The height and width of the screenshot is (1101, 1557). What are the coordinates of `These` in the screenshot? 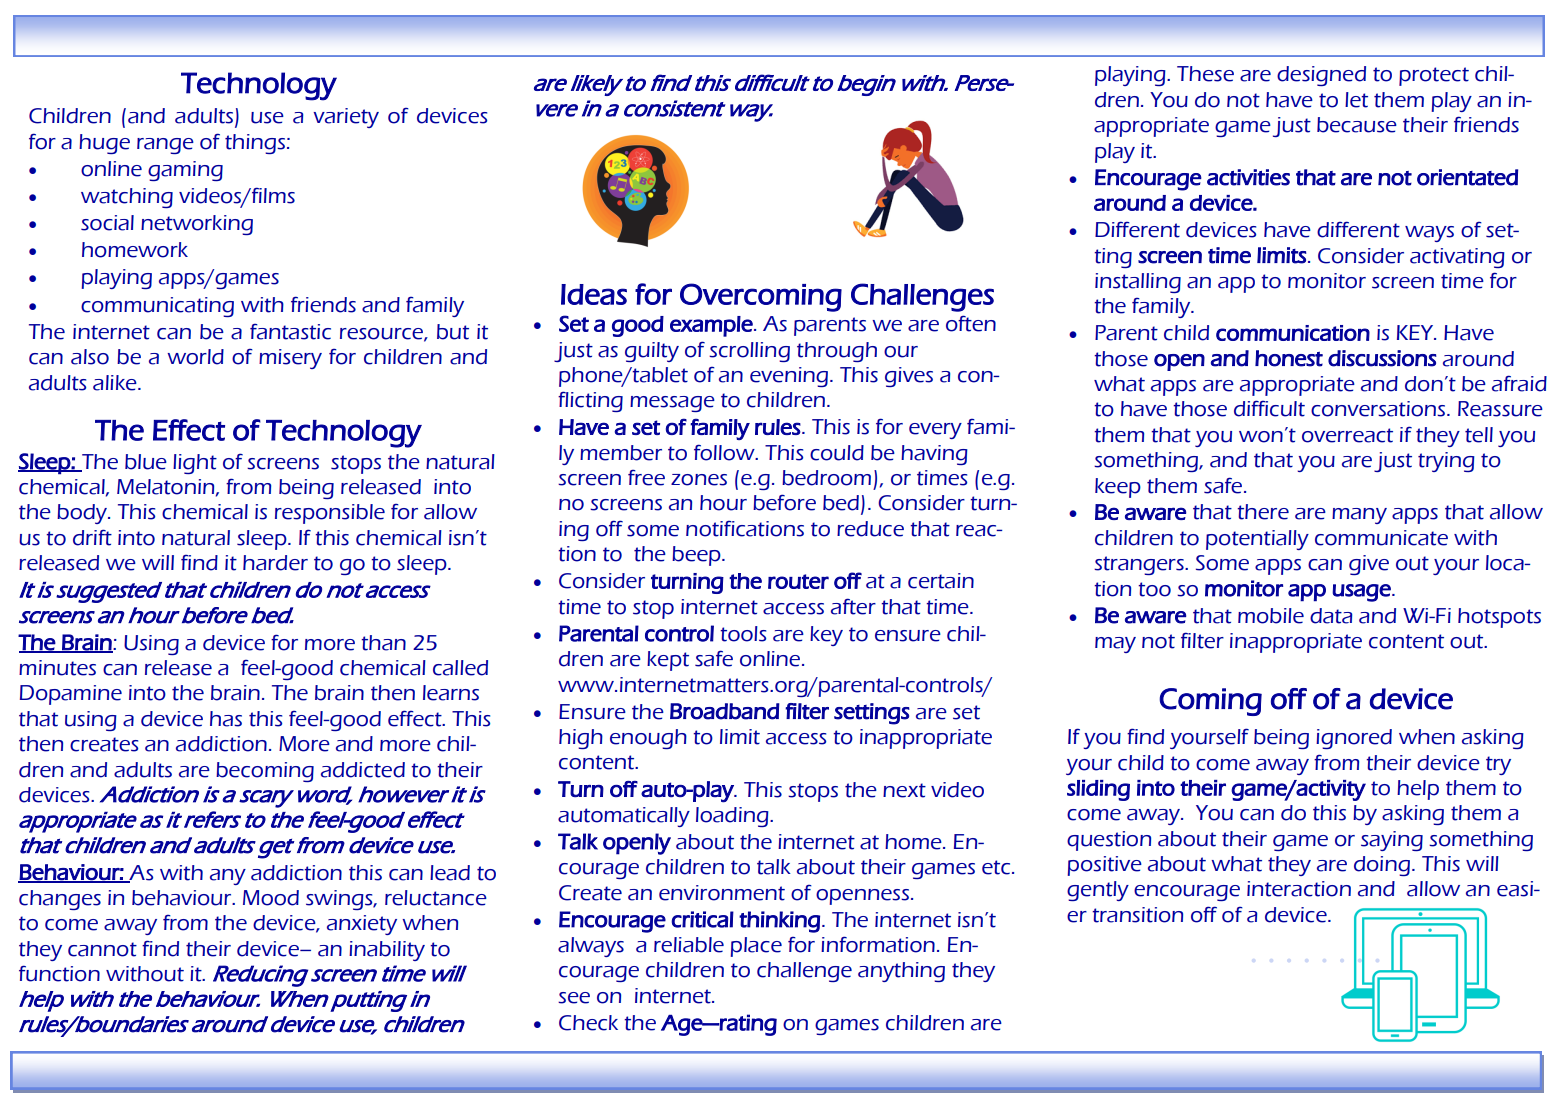 It's located at (1205, 74).
